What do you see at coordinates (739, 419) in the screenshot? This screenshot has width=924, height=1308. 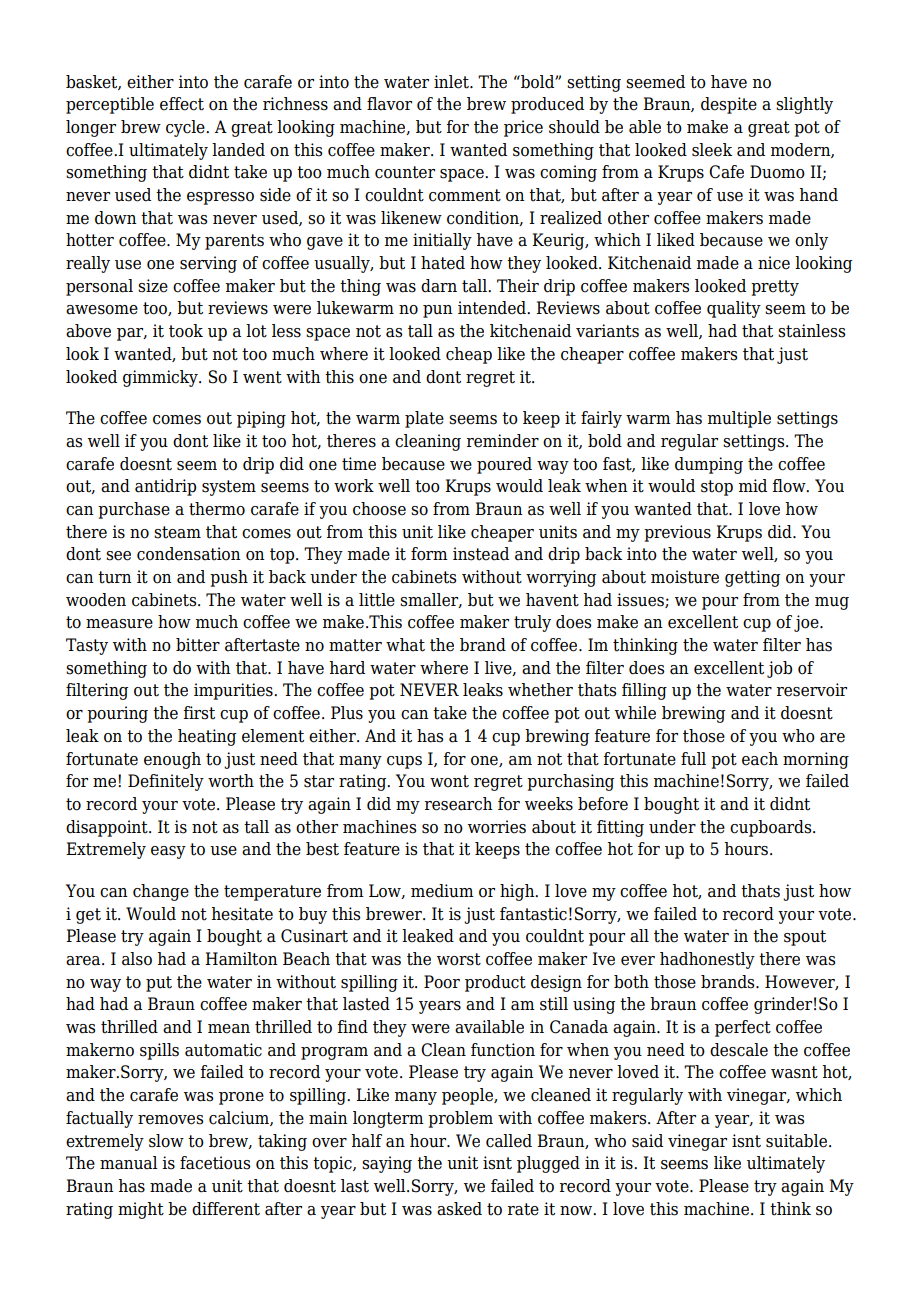 I see `multiple` at bounding box center [739, 419].
